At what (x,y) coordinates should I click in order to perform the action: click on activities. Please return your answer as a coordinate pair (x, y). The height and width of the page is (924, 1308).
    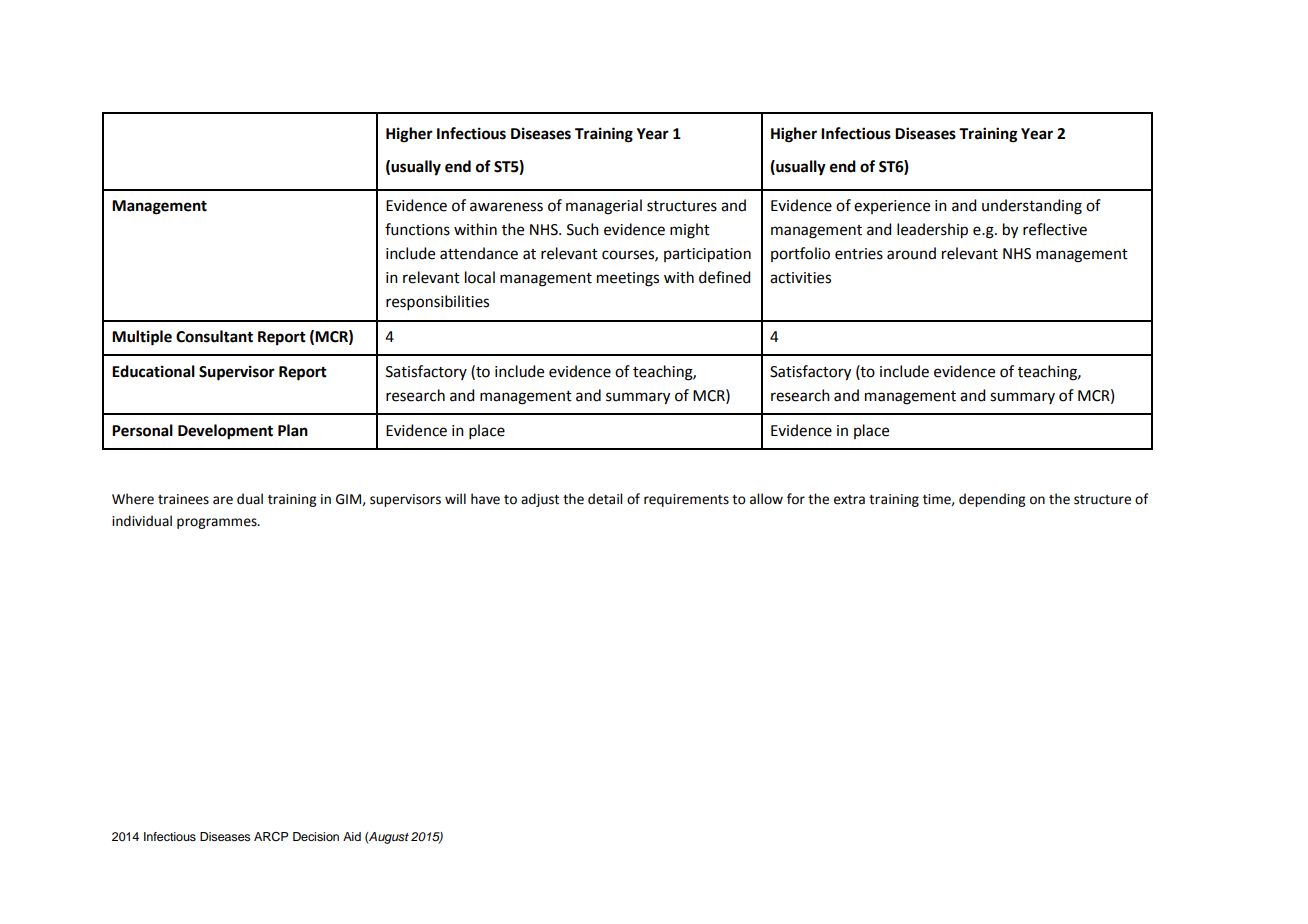
    Looking at the image, I should click on (800, 278).
